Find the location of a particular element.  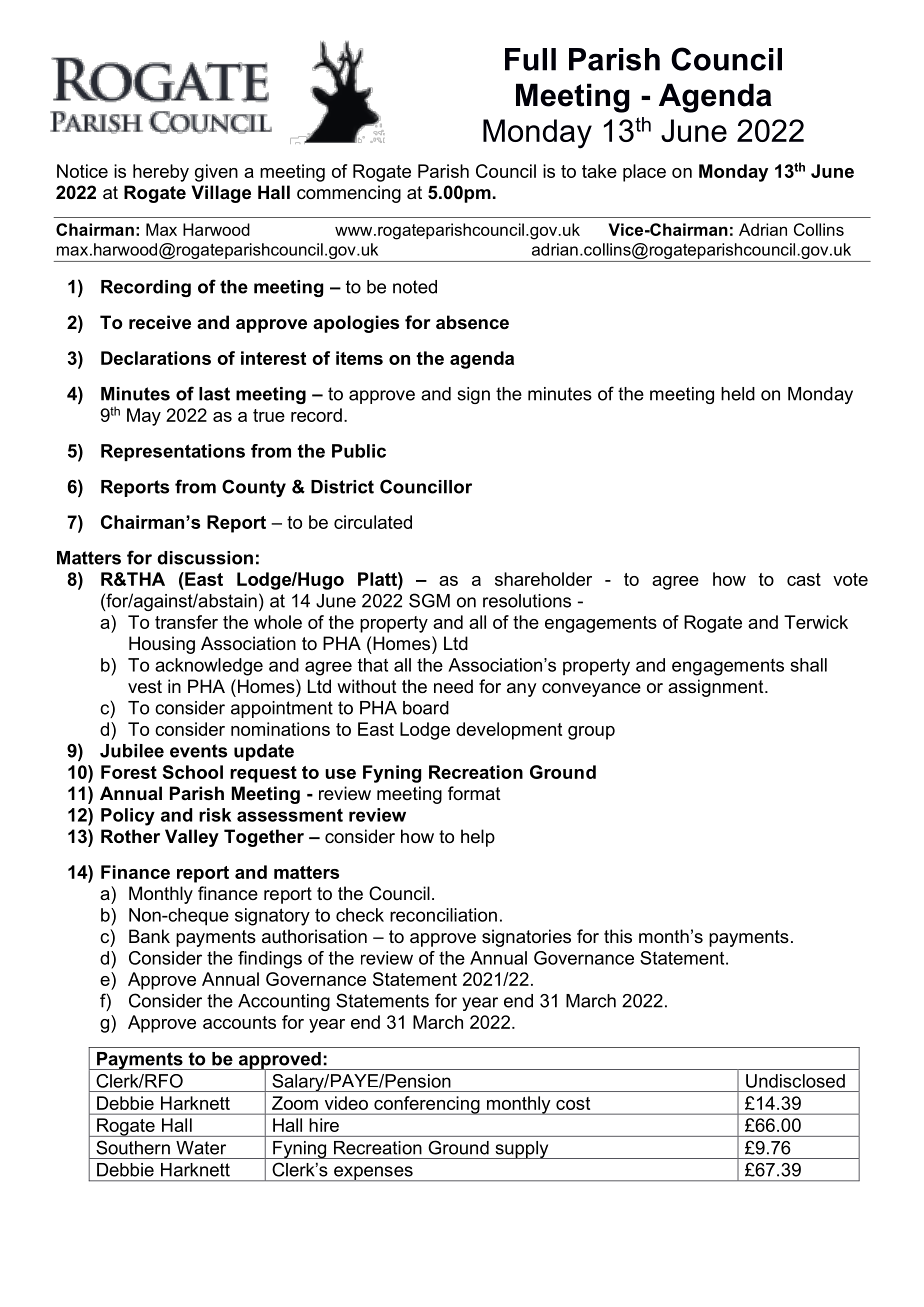

place is located at coordinates (644, 173).
